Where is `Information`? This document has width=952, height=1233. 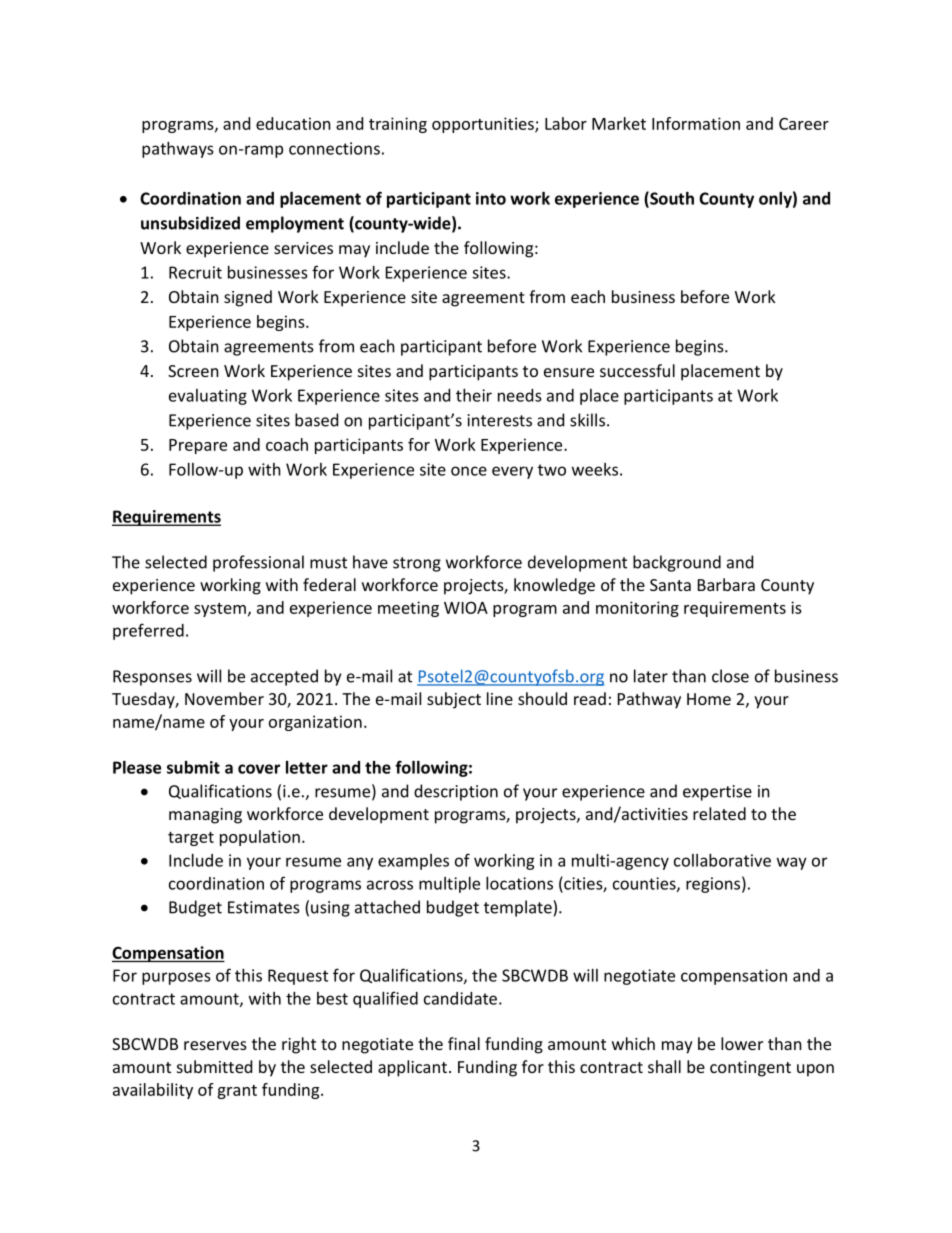
Information is located at coordinates (696, 123).
